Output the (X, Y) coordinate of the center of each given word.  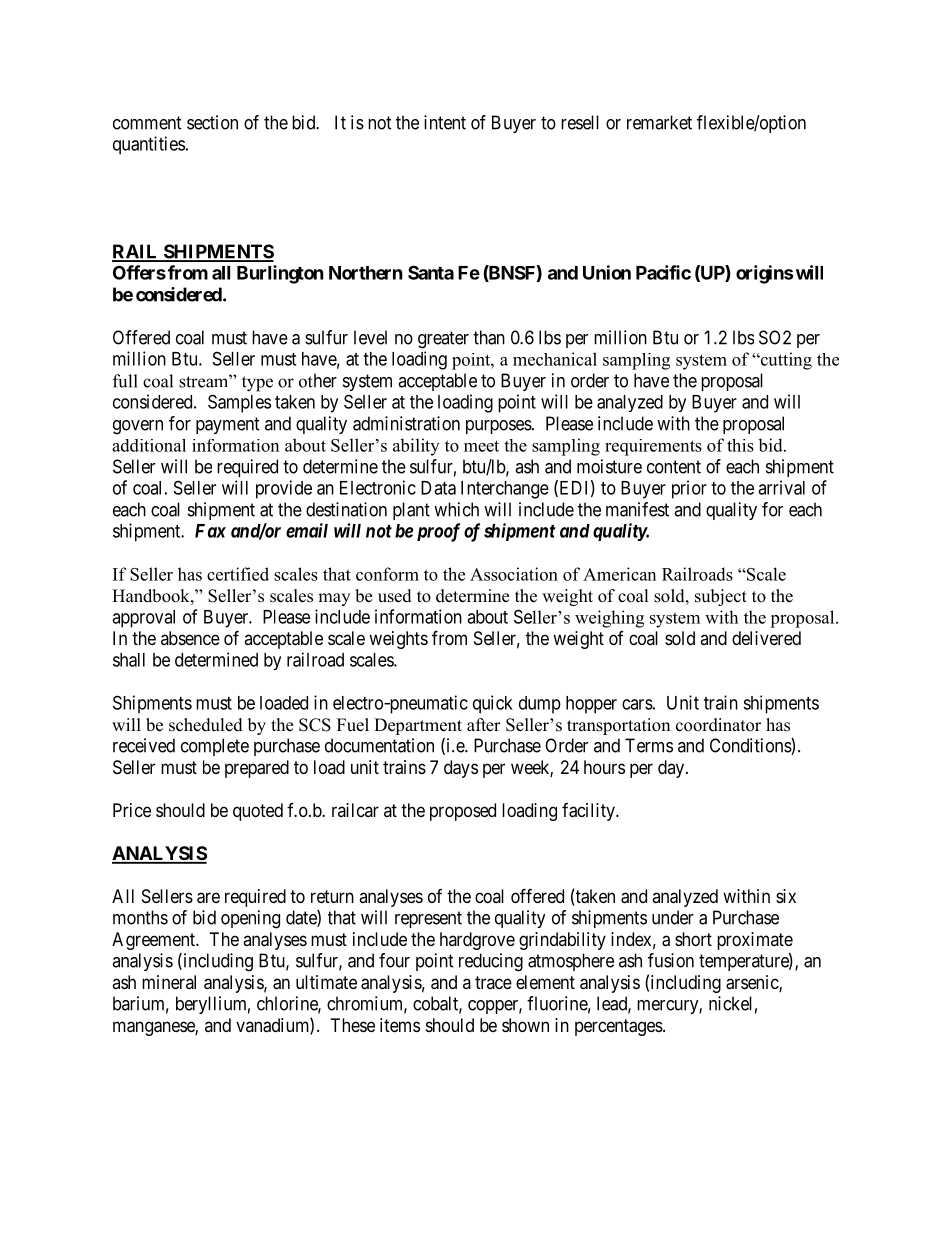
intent (445, 122)
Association (514, 574)
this (740, 445)
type (257, 384)
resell (580, 122)
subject (721, 597)
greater (443, 340)
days (461, 769)
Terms (649, 745)
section (212, 122)
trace (493, 982)
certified (238, 574)
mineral (169, 982)
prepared (257, 769)
